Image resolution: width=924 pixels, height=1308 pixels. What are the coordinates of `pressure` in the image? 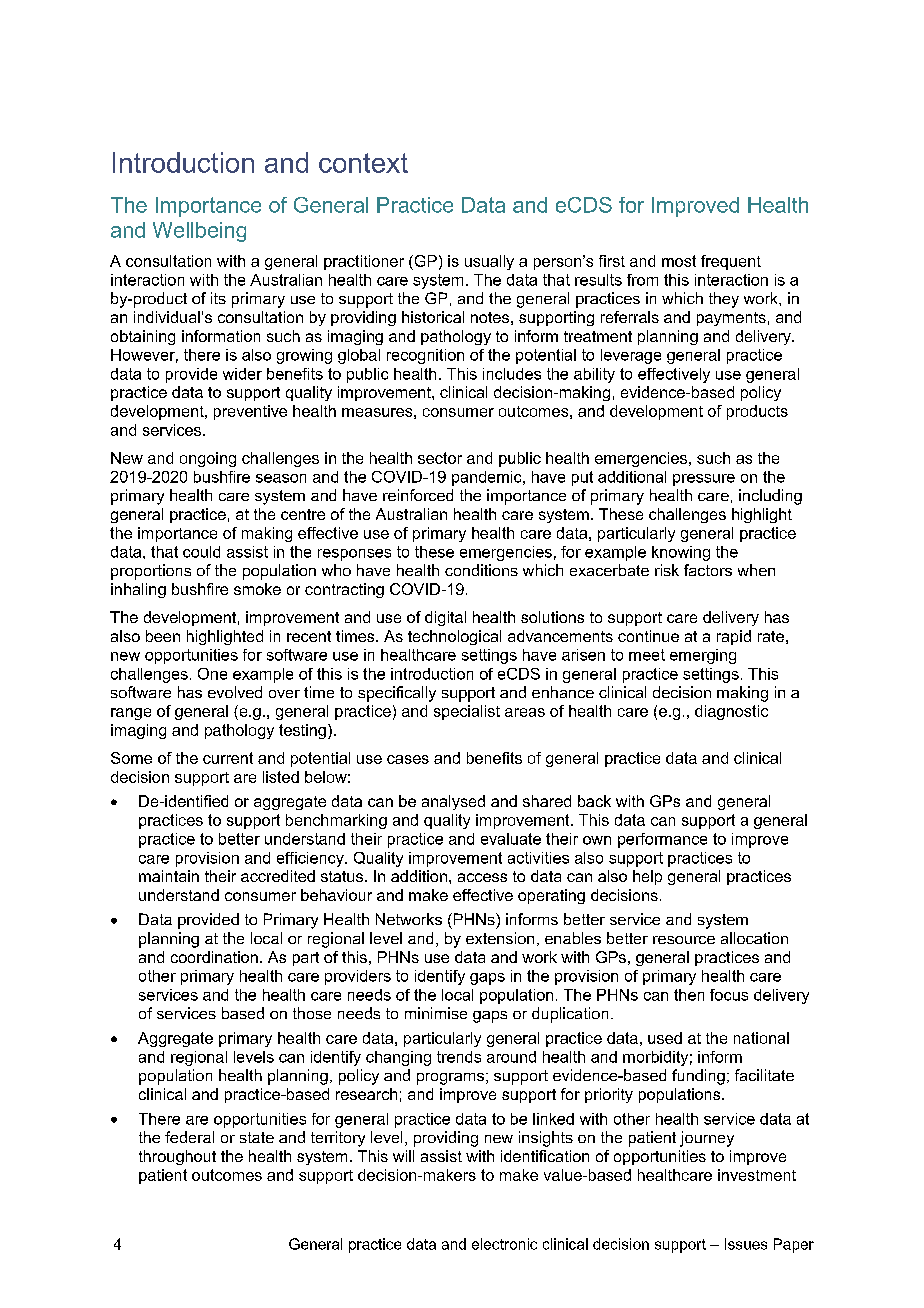 It's located at (704, 480).
